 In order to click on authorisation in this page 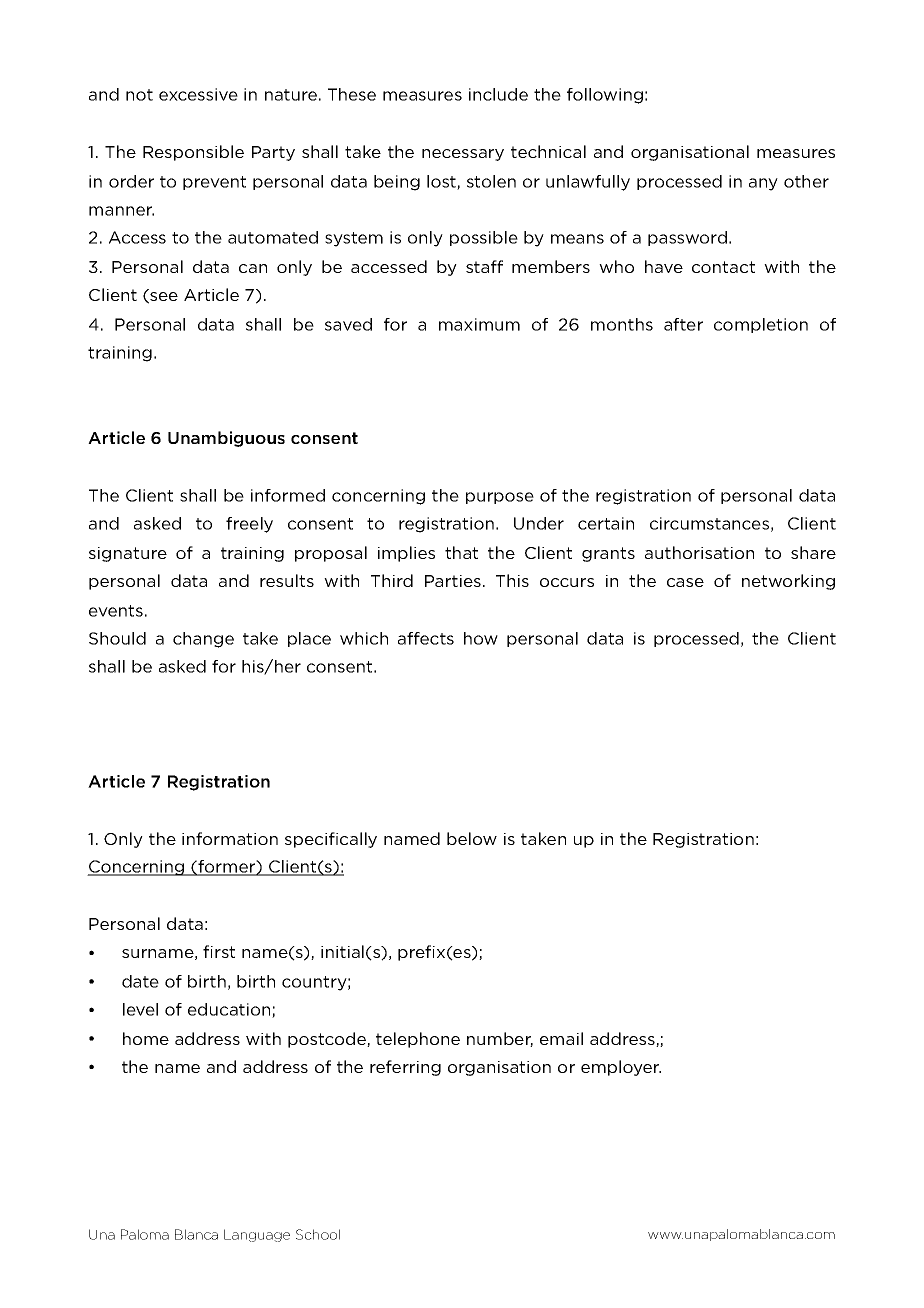, I will do `click(699, 552)`.
